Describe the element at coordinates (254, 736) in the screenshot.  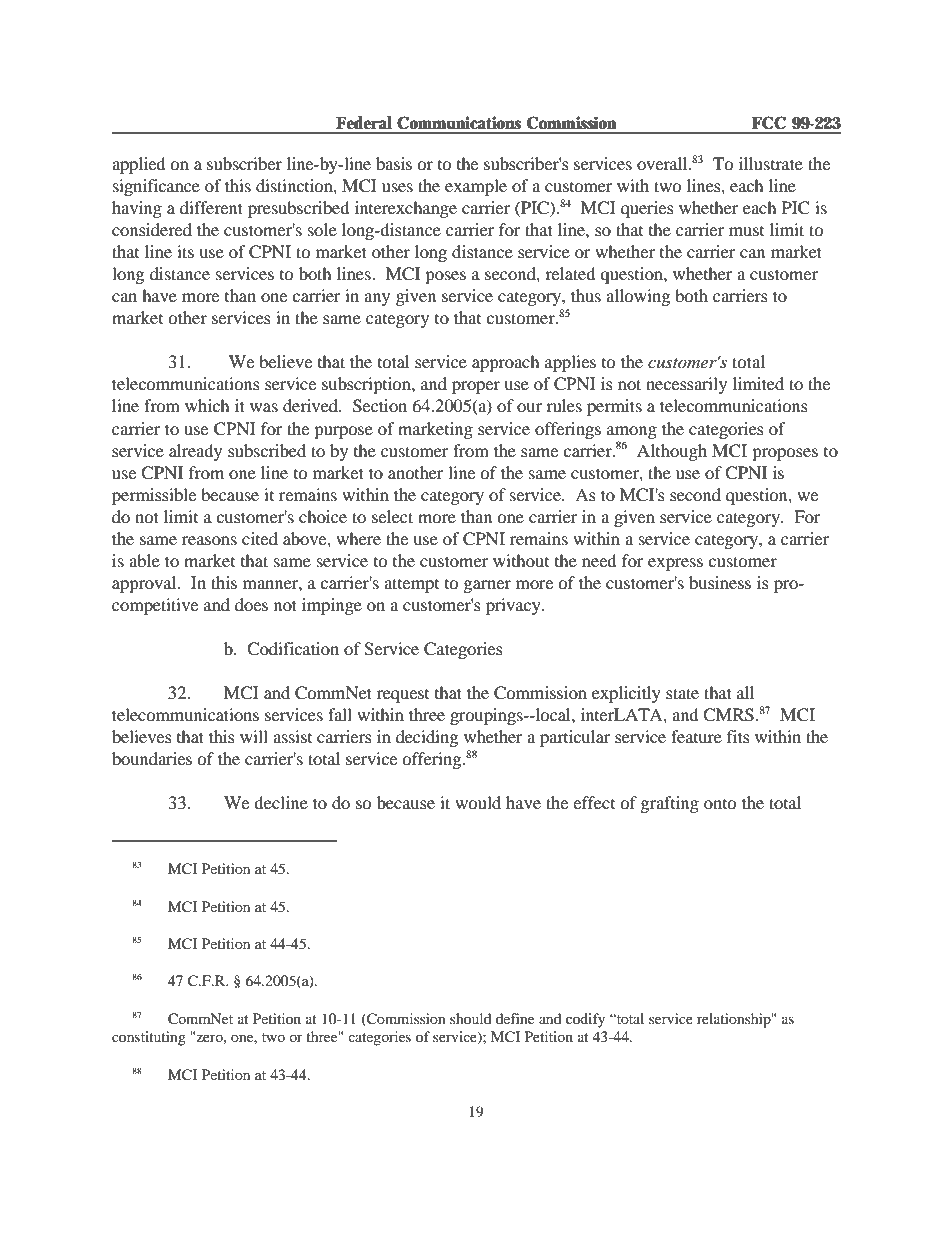
I see `will` at that location.
